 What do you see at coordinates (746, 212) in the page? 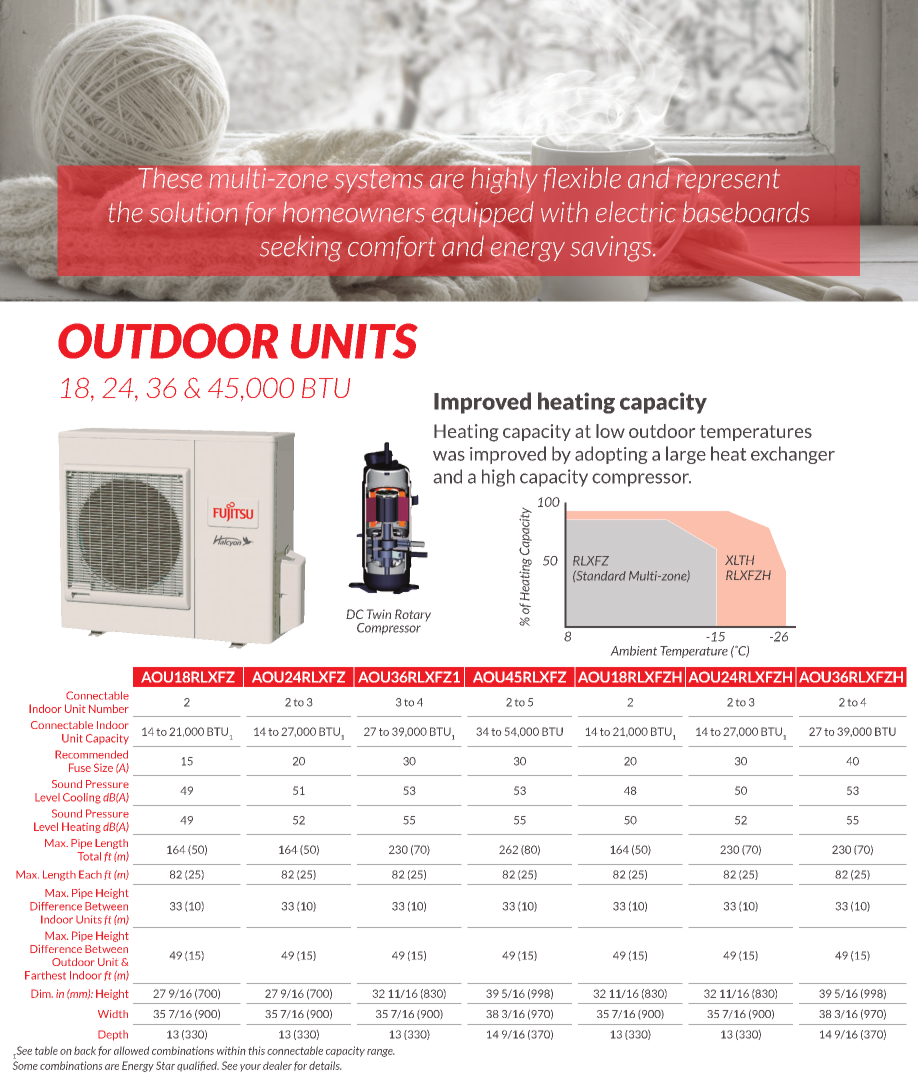
I see `baseboards` at bounding box center [746, 212].
